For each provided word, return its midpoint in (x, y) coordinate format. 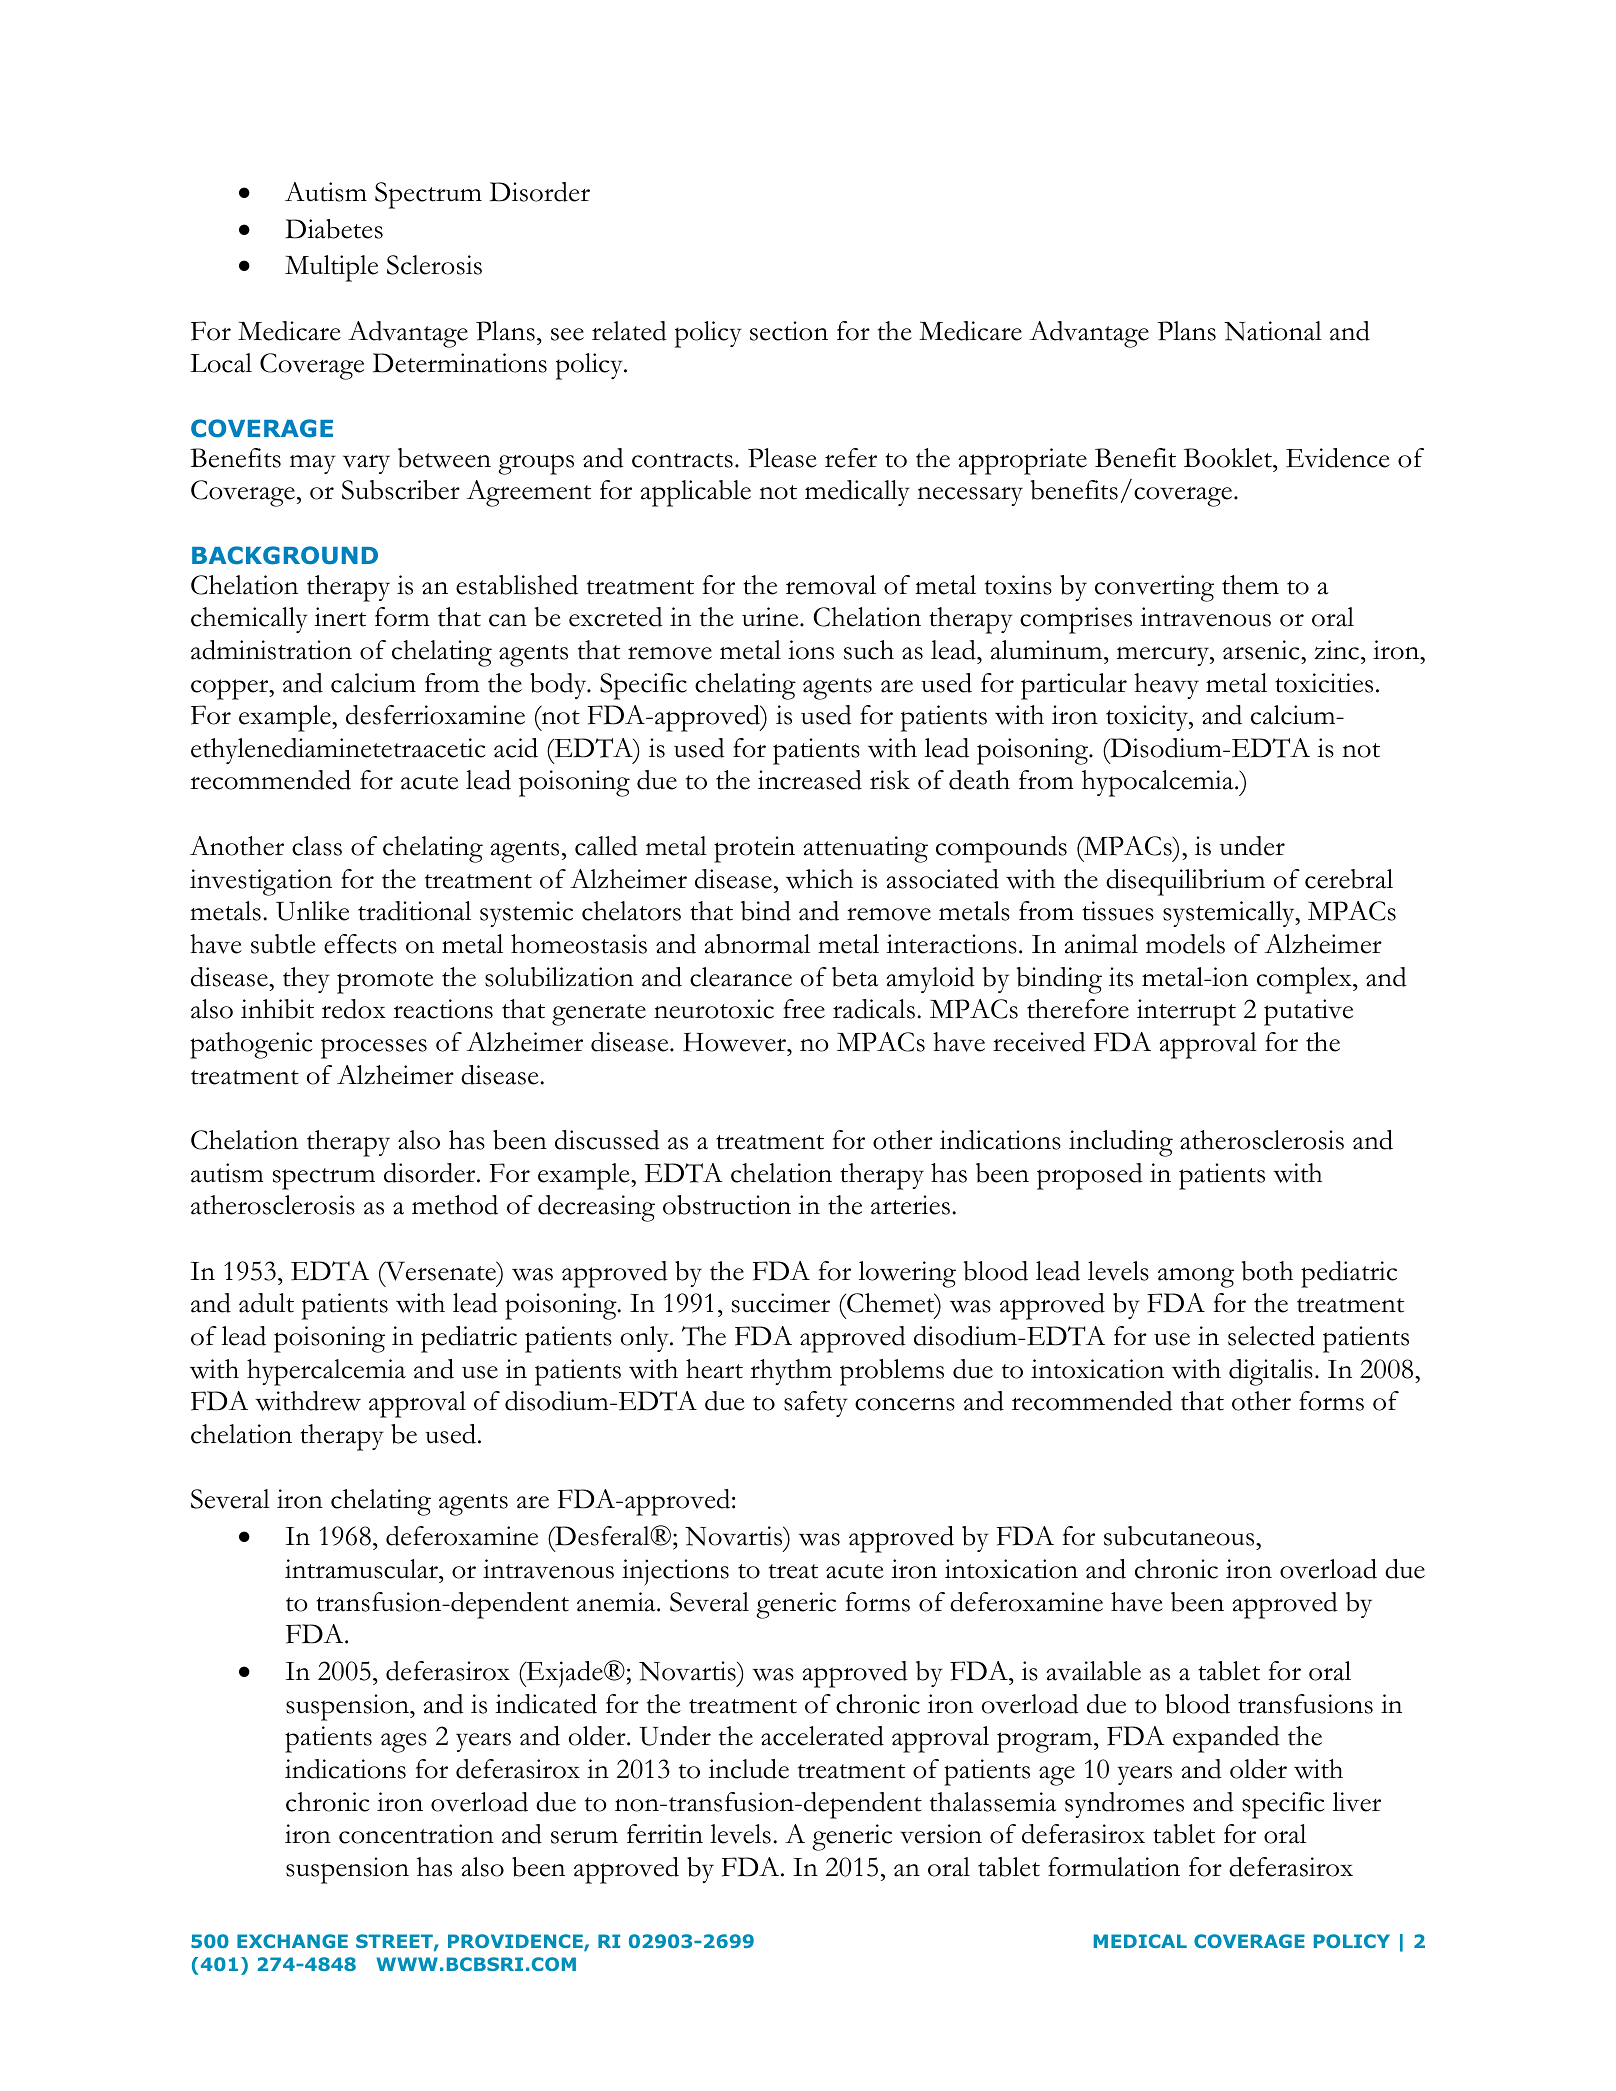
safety (816, 1404)
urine (771, 617)
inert (340, 617)
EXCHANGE (292, 1941)
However (736, 1042)
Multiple (331, 268)
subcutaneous (1180, 1536)
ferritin (665, 1834)
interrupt (1186, 1012)
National (1273, 331)
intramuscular (362, 1569)
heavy (1166, 686)
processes (374, 1048)
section (789, 331)
